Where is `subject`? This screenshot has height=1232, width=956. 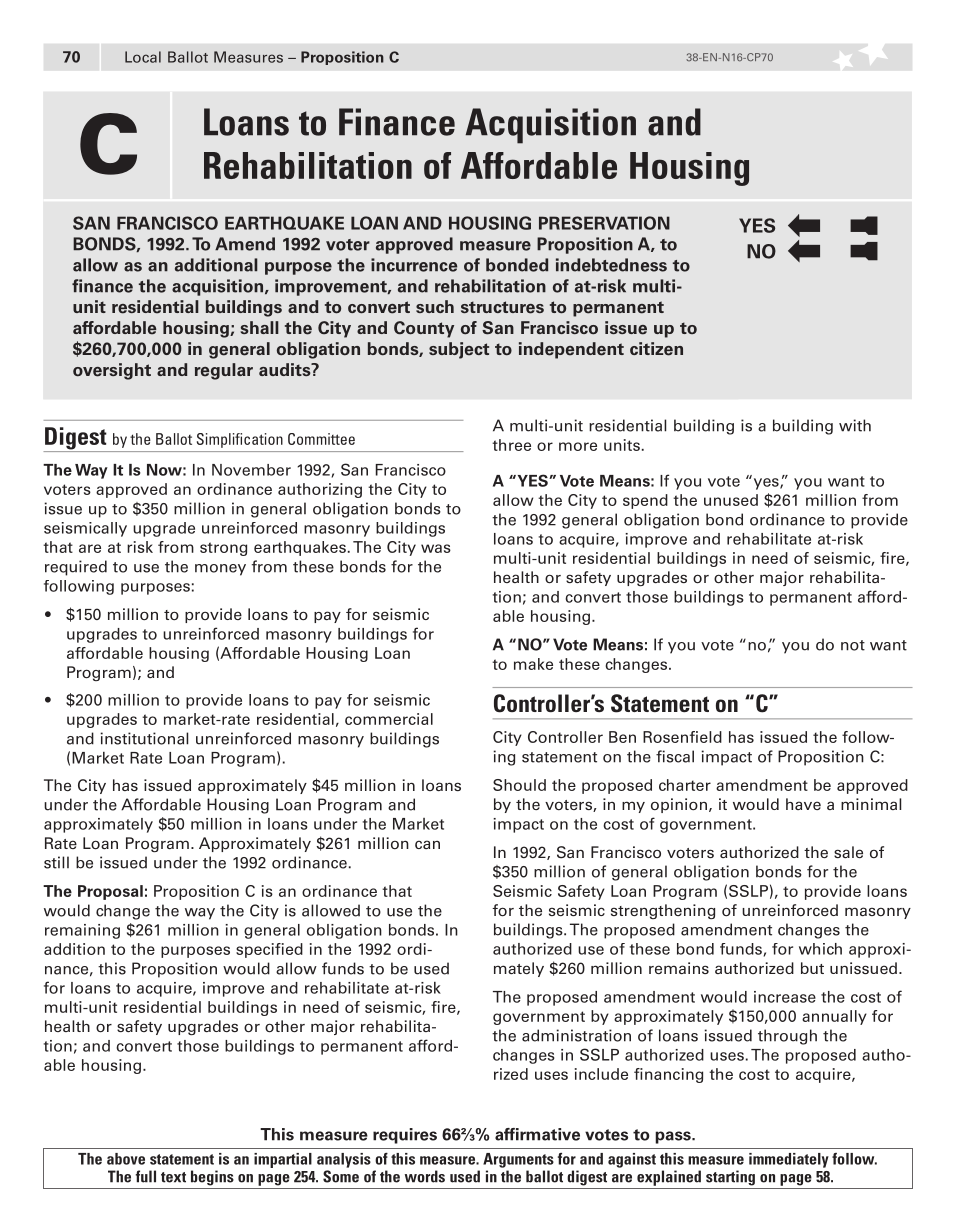 subject is located at coordinates (459, 350).
